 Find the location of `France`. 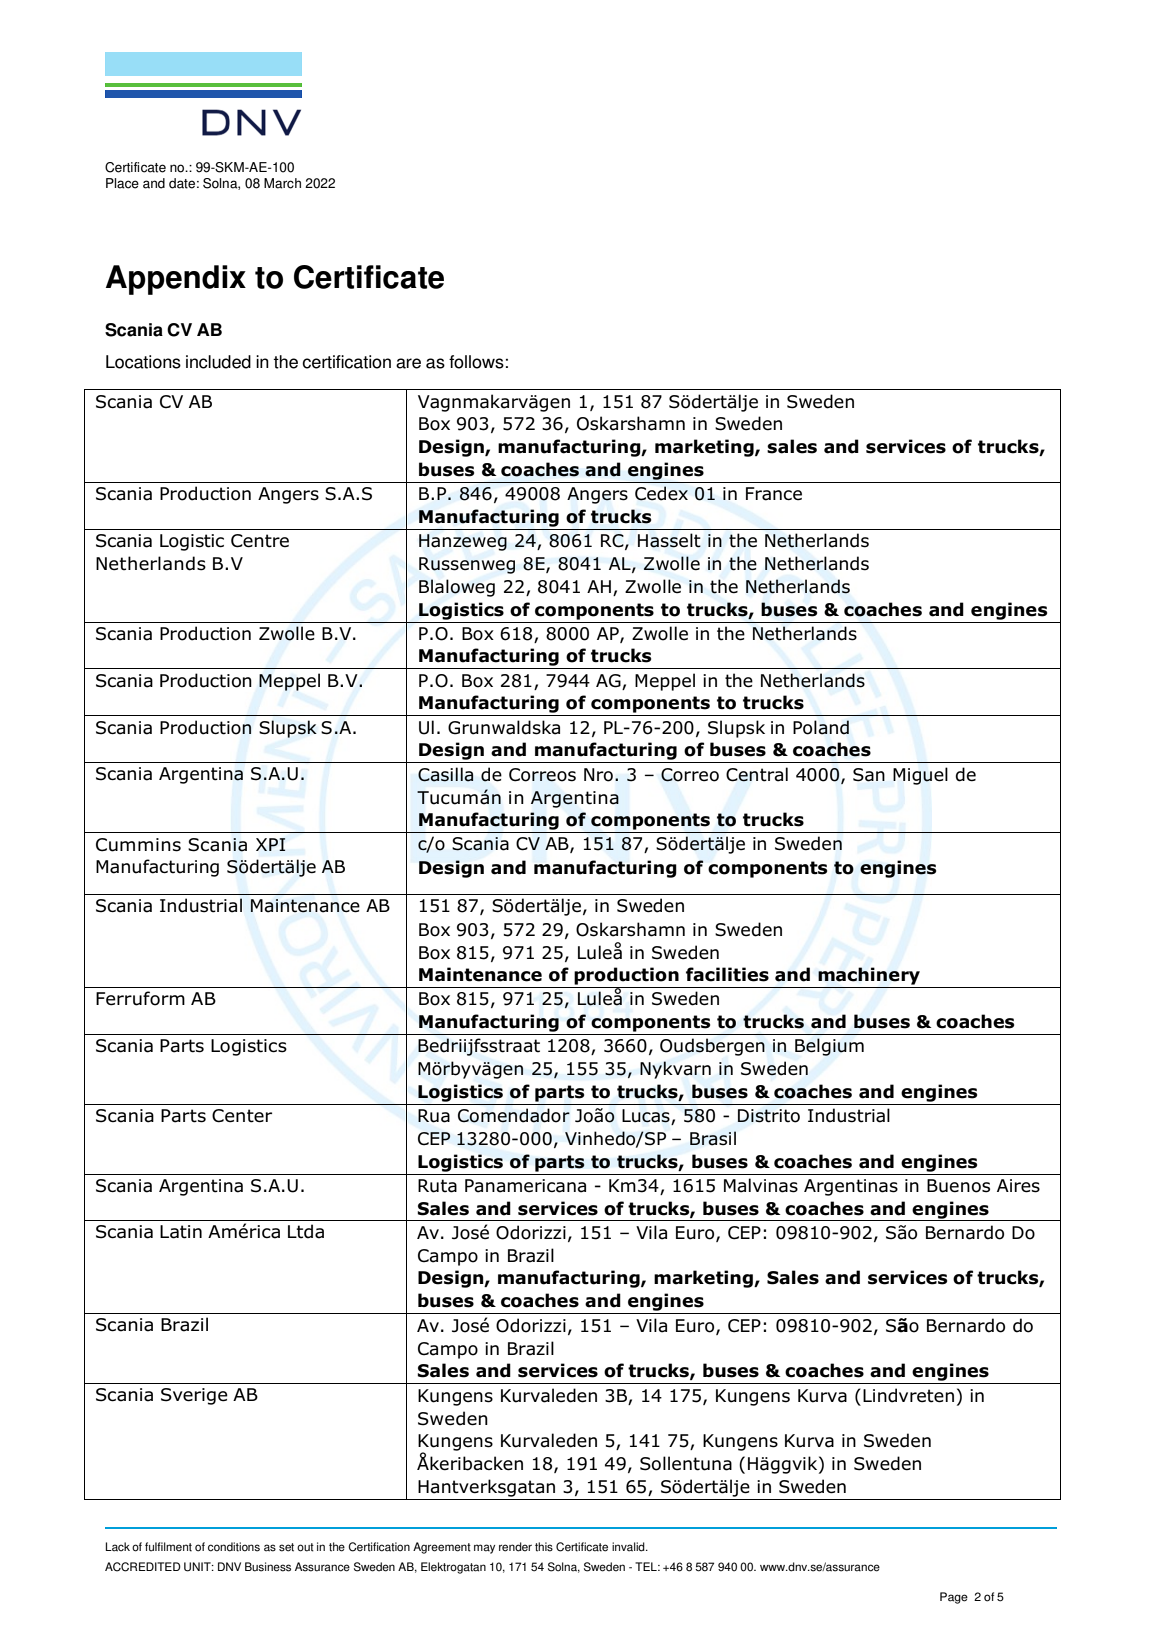

France is located at coordinates (774, 494).
